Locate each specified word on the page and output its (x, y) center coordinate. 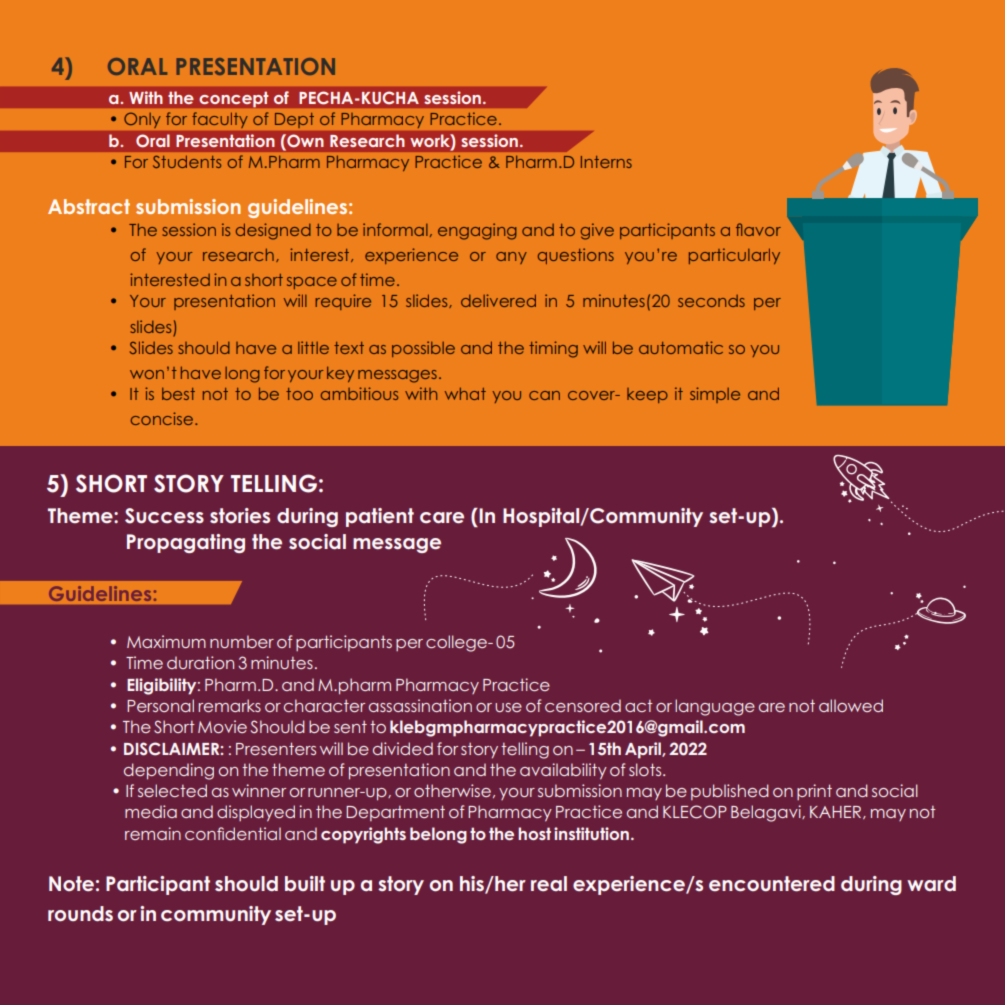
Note (71, 883)
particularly (734, 256)
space (312, 283)
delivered (498, 300)
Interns (606, 162)
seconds (711, 301)
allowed (851, 705)
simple (715, 395)
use (508, 707)
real (549, 883)
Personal (160, 705)
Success (164, 516)
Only (142, 120)
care (442, 518)
